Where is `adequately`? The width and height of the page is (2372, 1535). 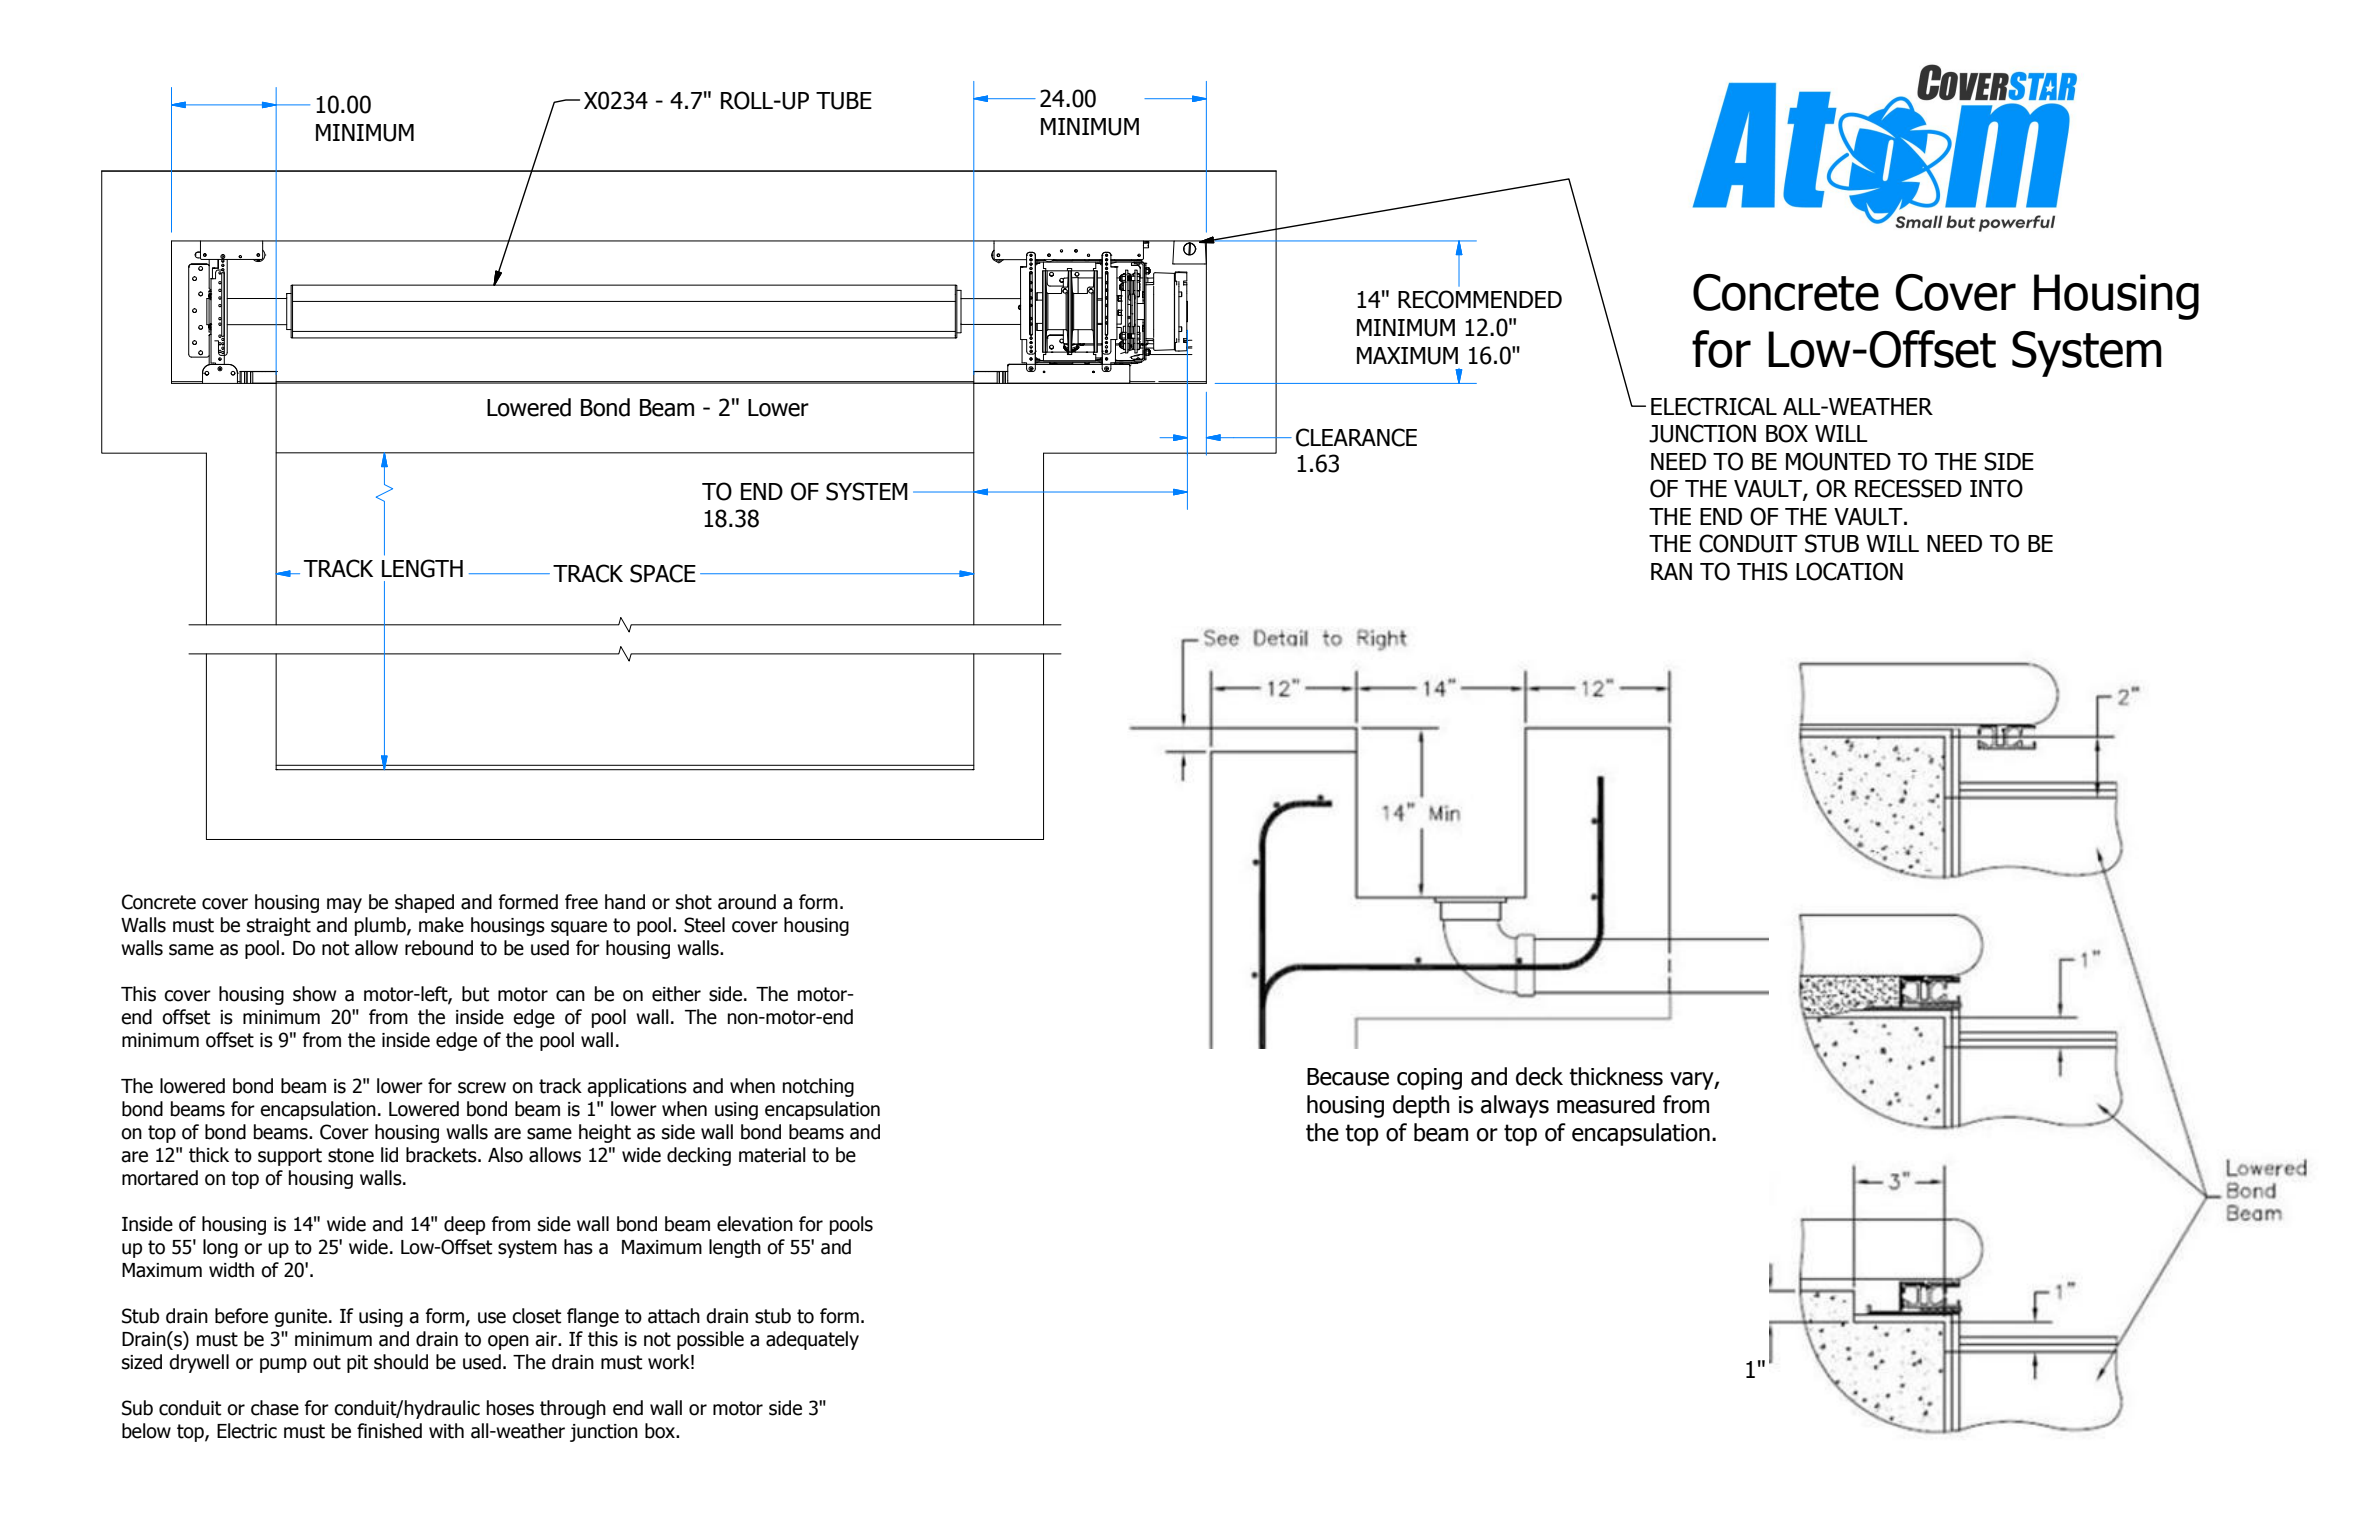 adequately is located at coordinates (812, 1340).
